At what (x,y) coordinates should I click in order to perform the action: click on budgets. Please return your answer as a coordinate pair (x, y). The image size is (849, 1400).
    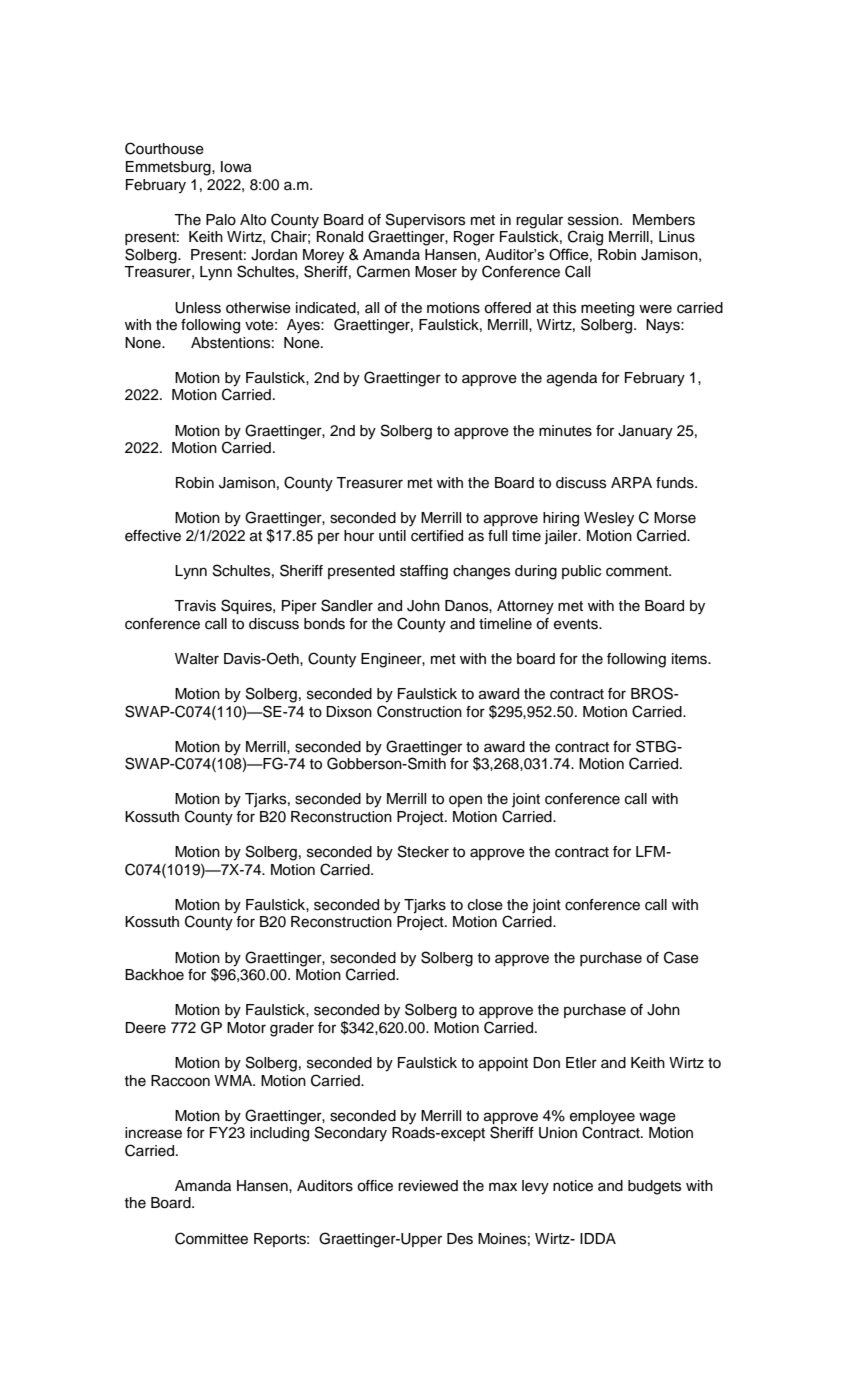
    Looking at the image, I should click on (654, 1187).
